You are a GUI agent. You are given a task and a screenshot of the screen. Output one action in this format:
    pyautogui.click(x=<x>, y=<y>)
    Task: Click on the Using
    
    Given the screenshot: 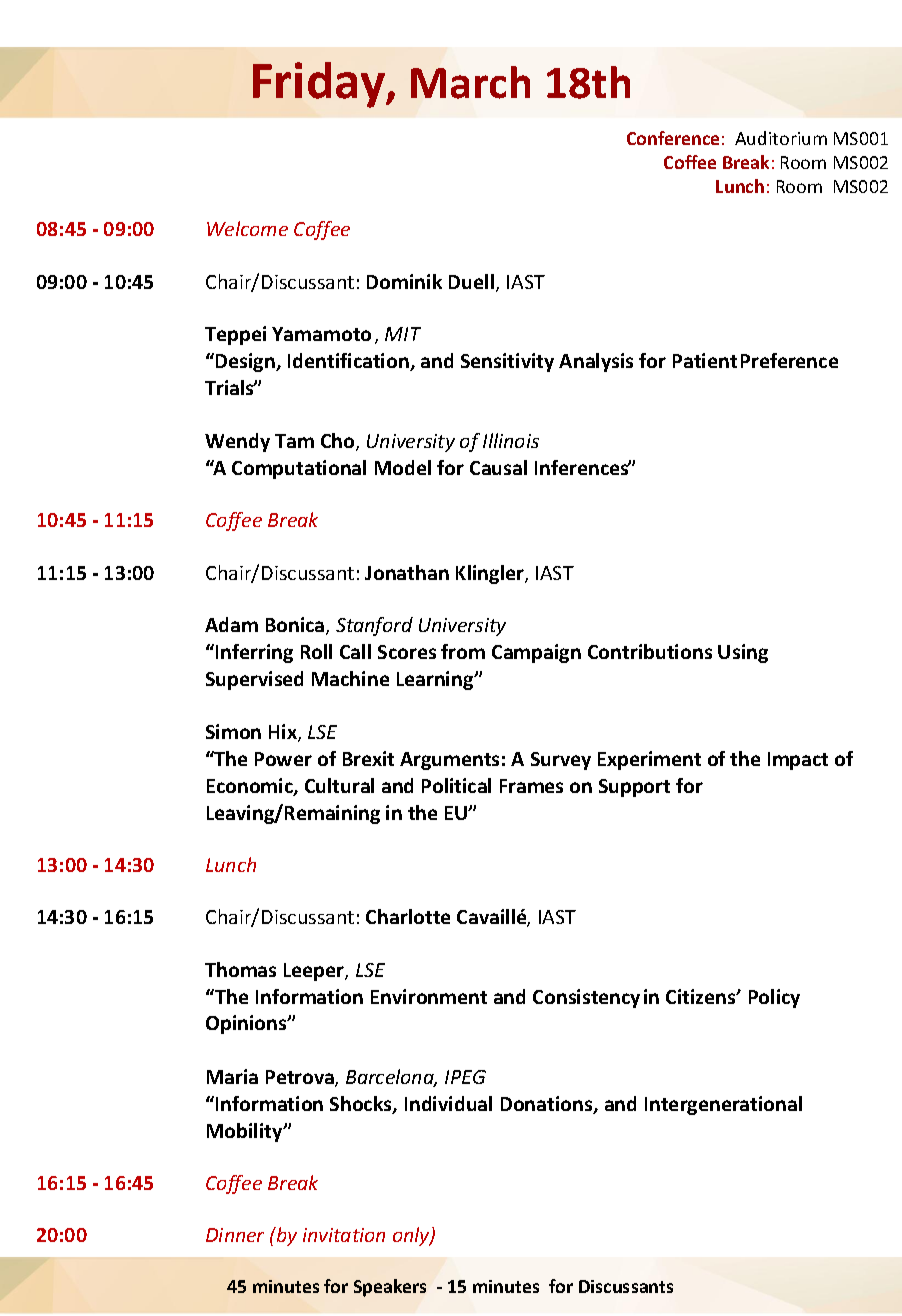 What is the action you would take?
    pyautogui.click(x=743, y=653)
